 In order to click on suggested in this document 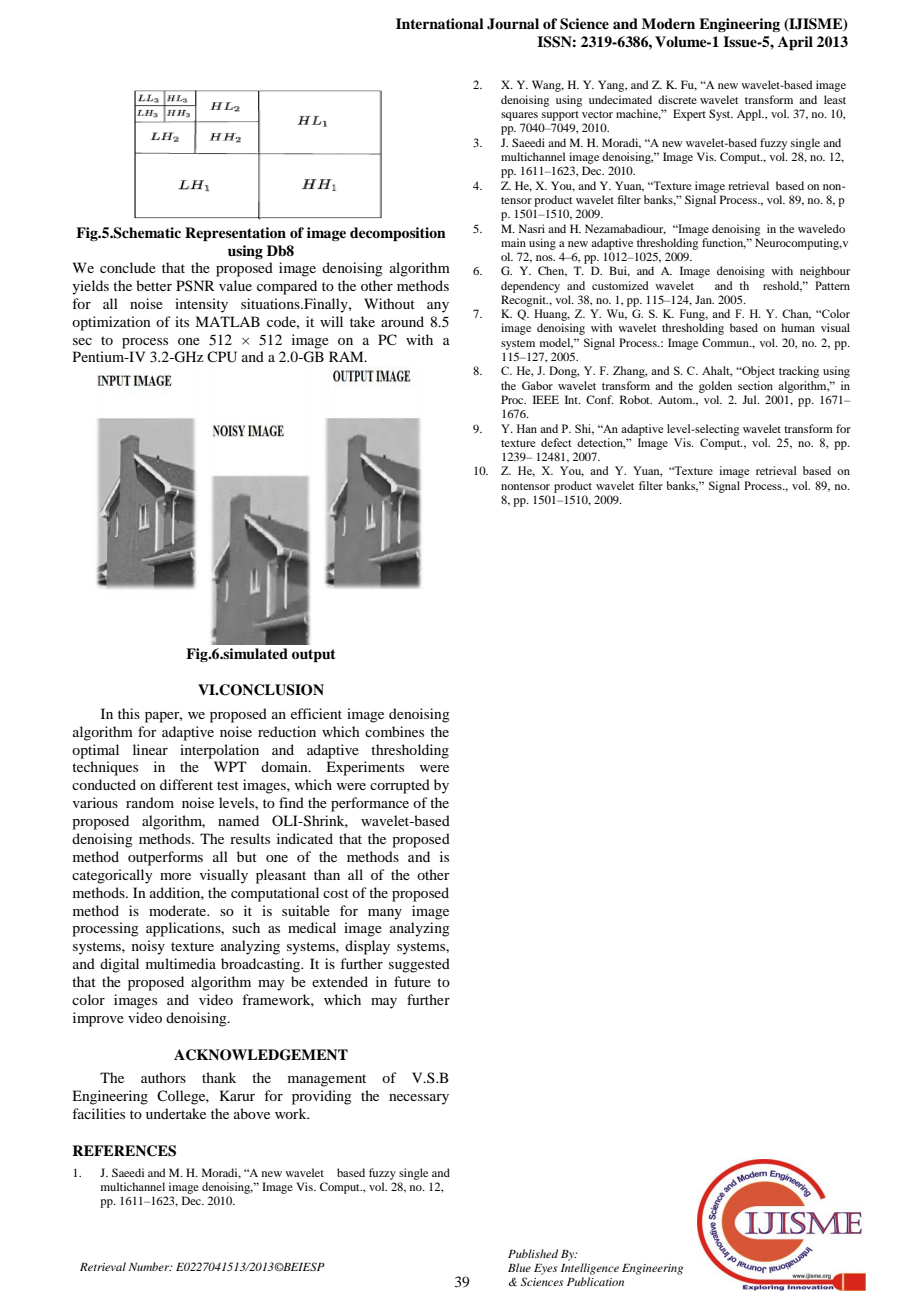, I will do `click(419, 965)`.
